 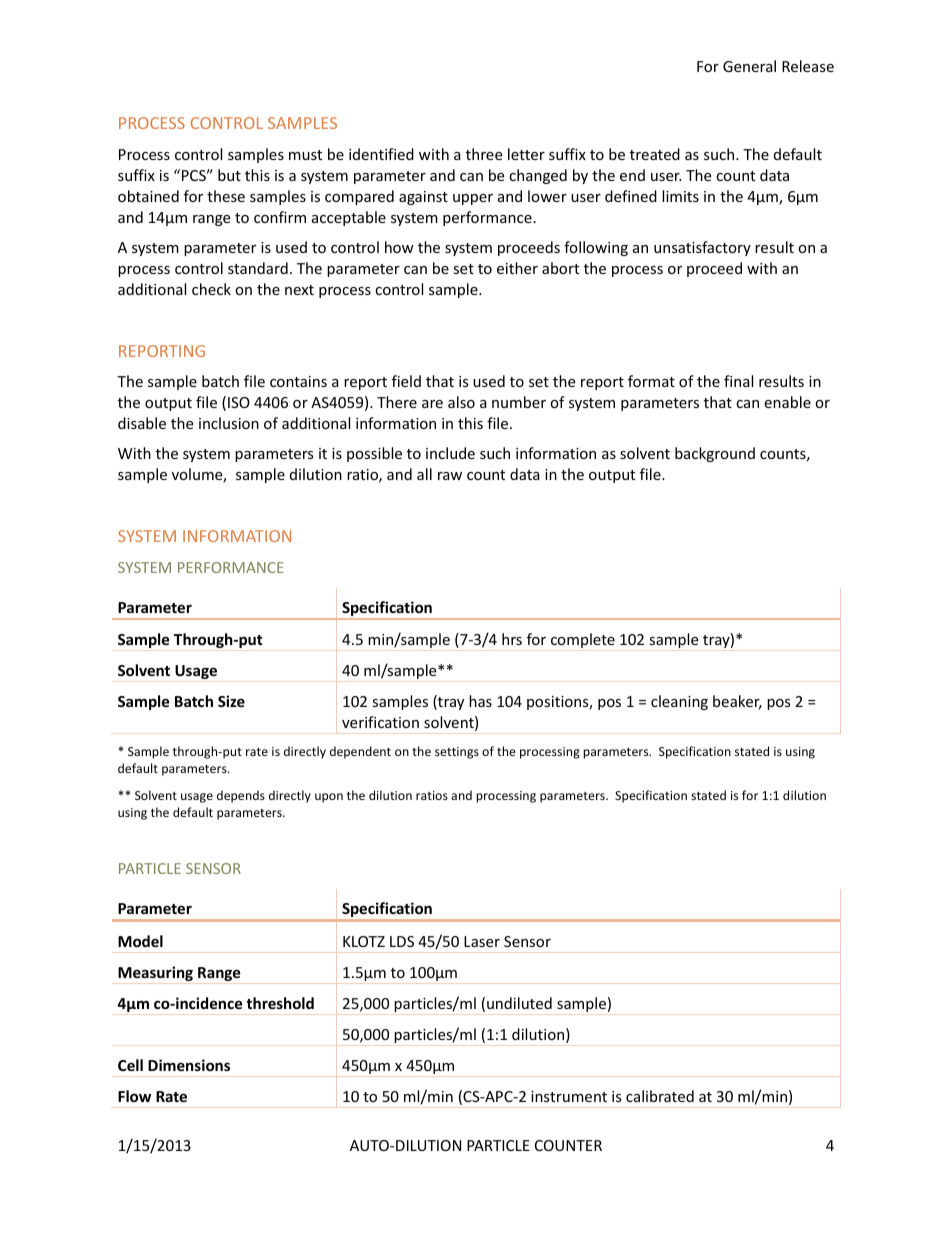 What do you see at coordinates (519, 1003) in the screenshot?
I see `undiluted` at bounding box center [519, 1003].
